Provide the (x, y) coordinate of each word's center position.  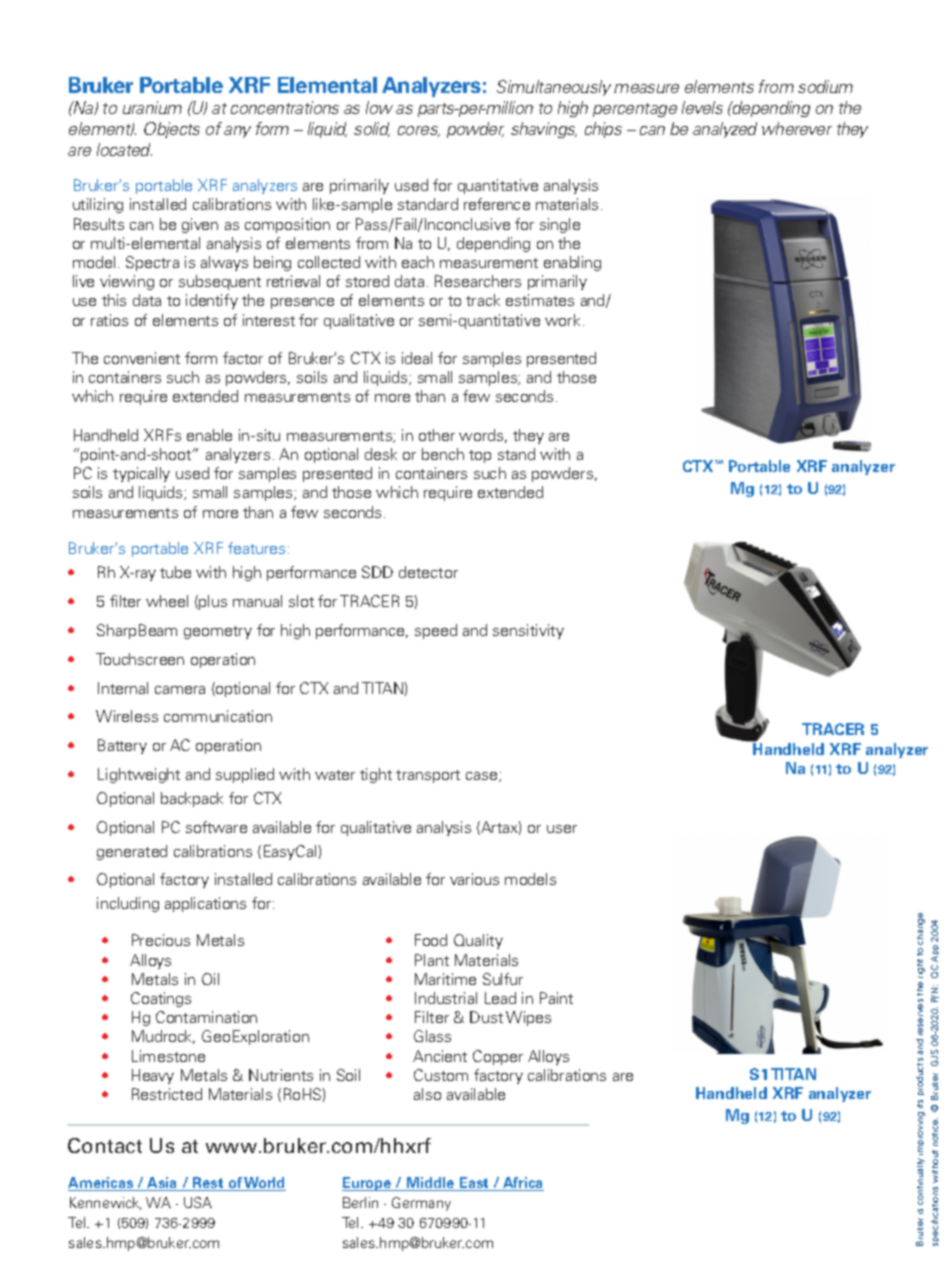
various (474, 879)
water (335, 775)
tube (175, 572)
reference (497, 204)
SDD (377, 572)
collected (329, 262)
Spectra (152, 263)
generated (132, 852)
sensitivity (528, 631)
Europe (368, 1184)
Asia (162, 1184)
